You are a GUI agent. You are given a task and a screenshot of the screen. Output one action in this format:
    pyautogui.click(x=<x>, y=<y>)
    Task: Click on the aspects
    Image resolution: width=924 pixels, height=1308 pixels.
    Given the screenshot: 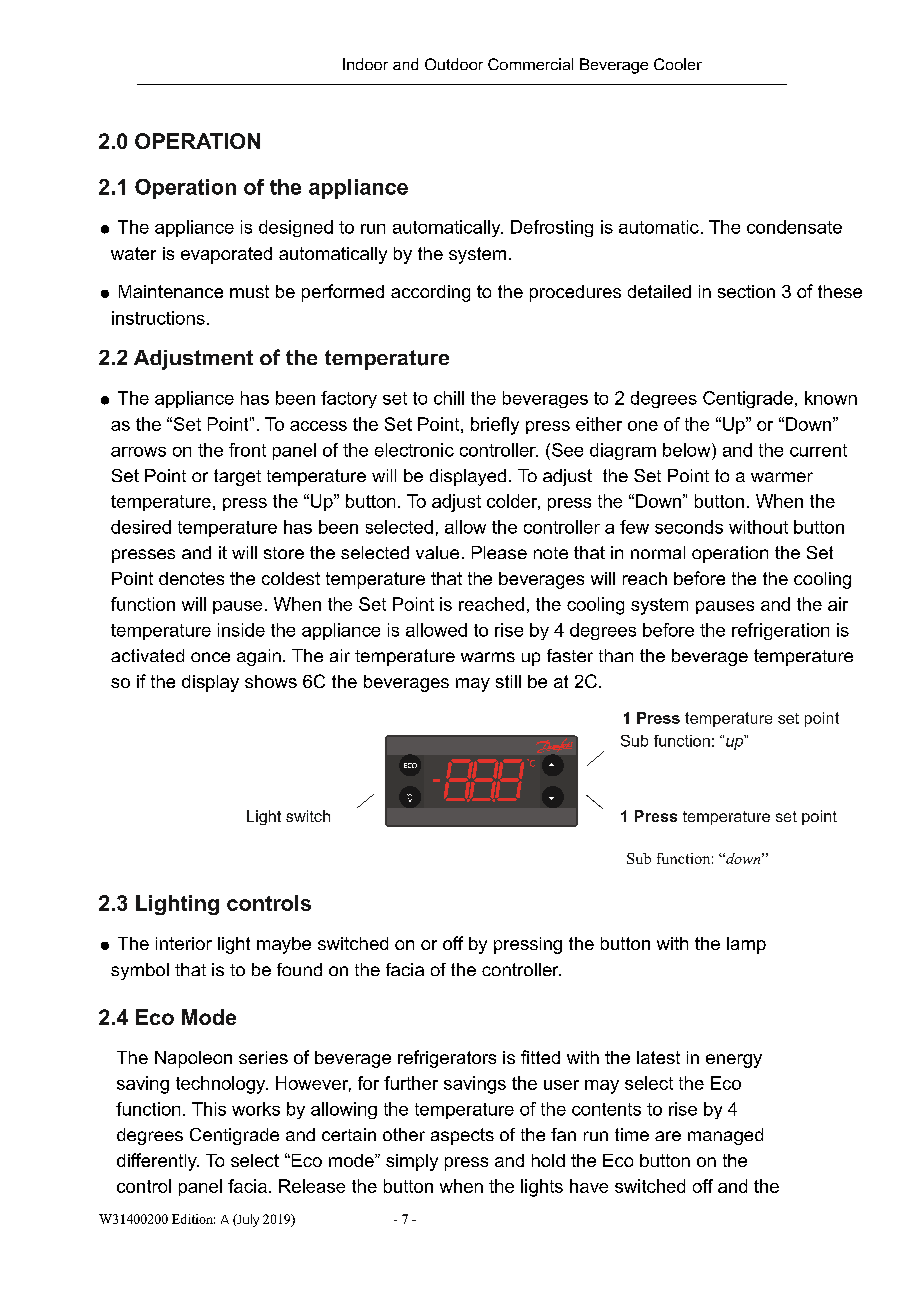 What is the action you would take?
    pyautogui.click(x=462, y=1136)
